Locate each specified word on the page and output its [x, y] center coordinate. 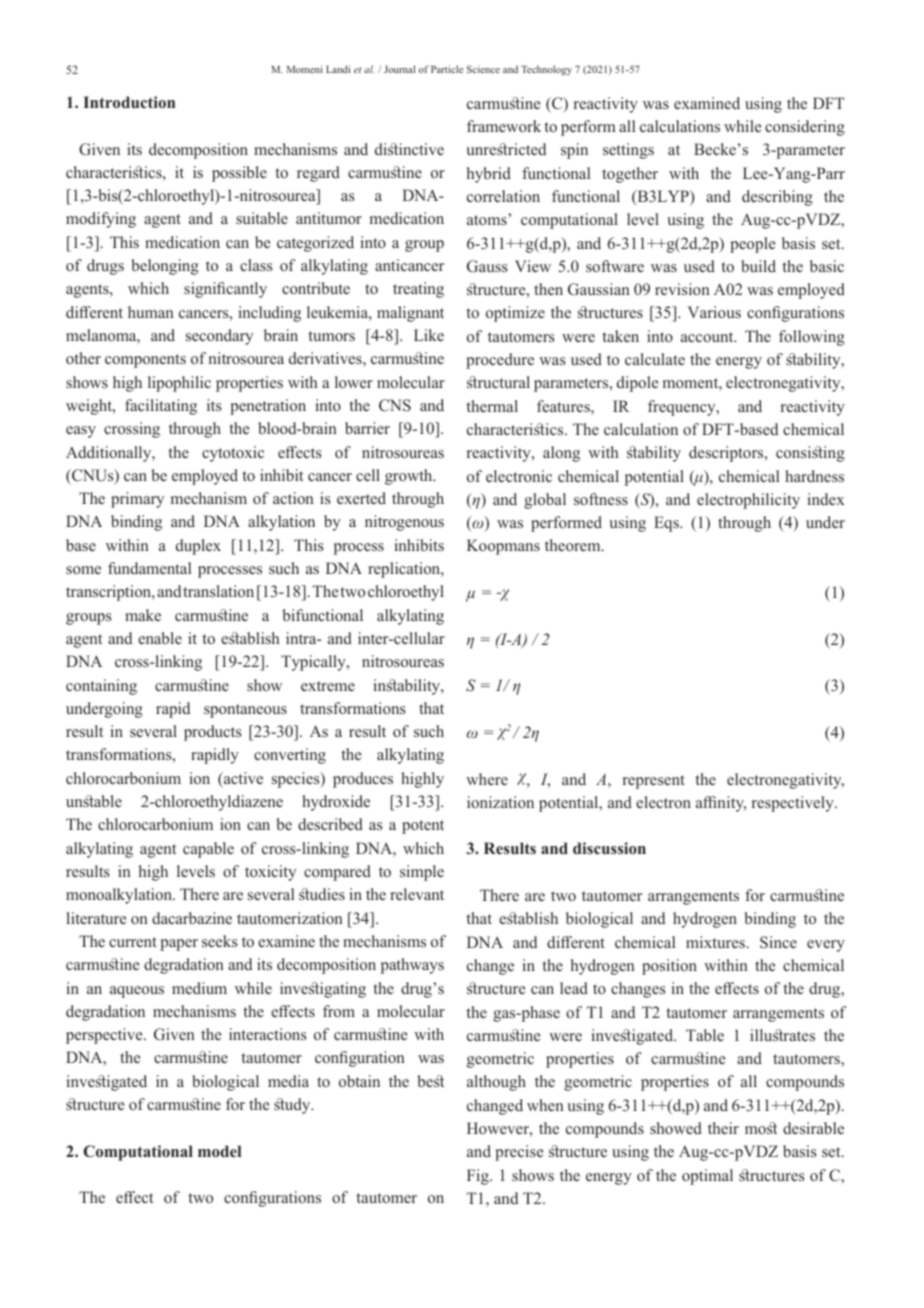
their [723, 1128]
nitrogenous [404, 523]
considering [805, 128]
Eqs [667, 524]
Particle [447, 69]
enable [160, 638]
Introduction [129, 102]
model [219, 1151]
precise [519, 1153]
